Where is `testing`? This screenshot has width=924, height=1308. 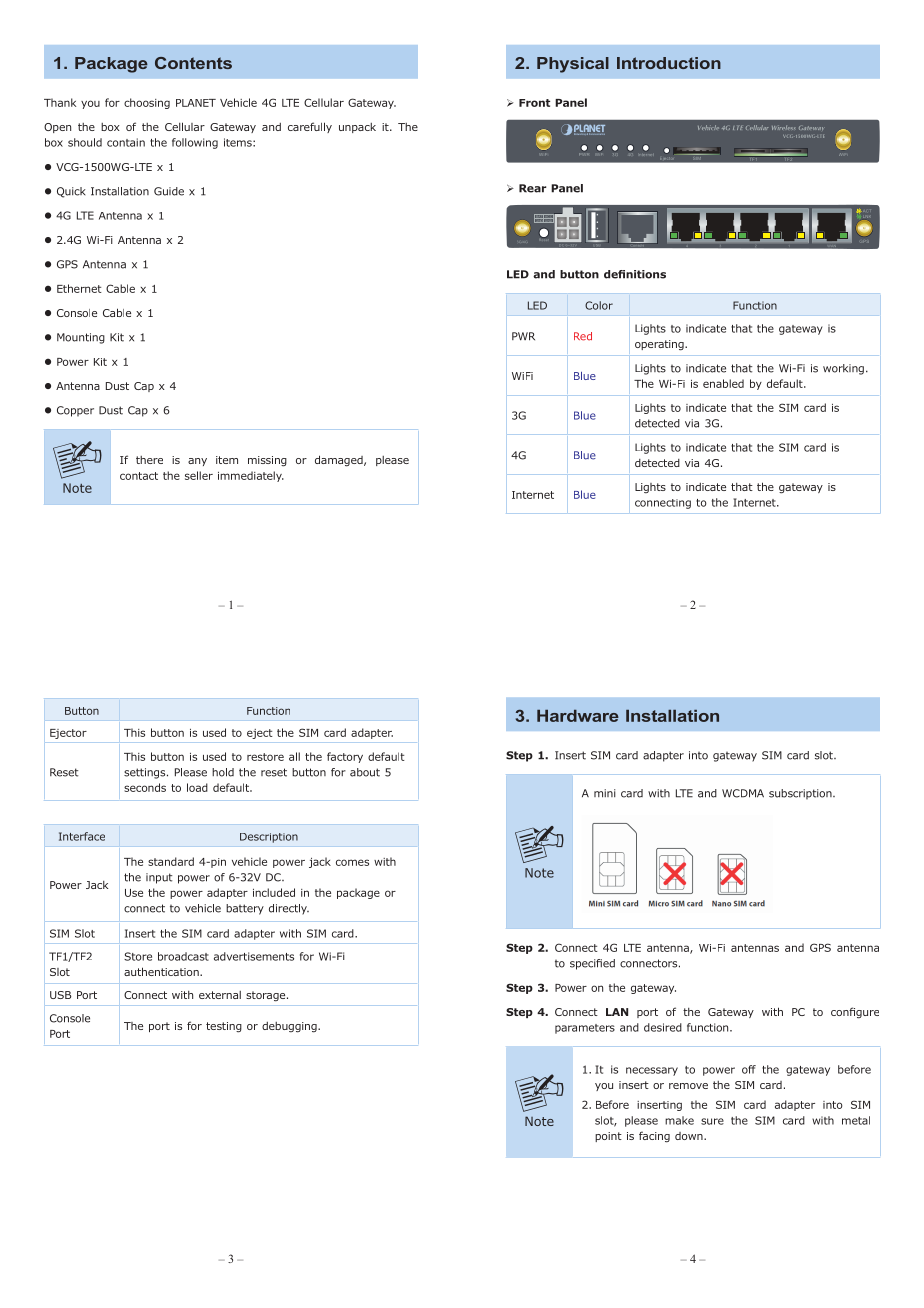 testing is located at coordinates (224, 1027).
